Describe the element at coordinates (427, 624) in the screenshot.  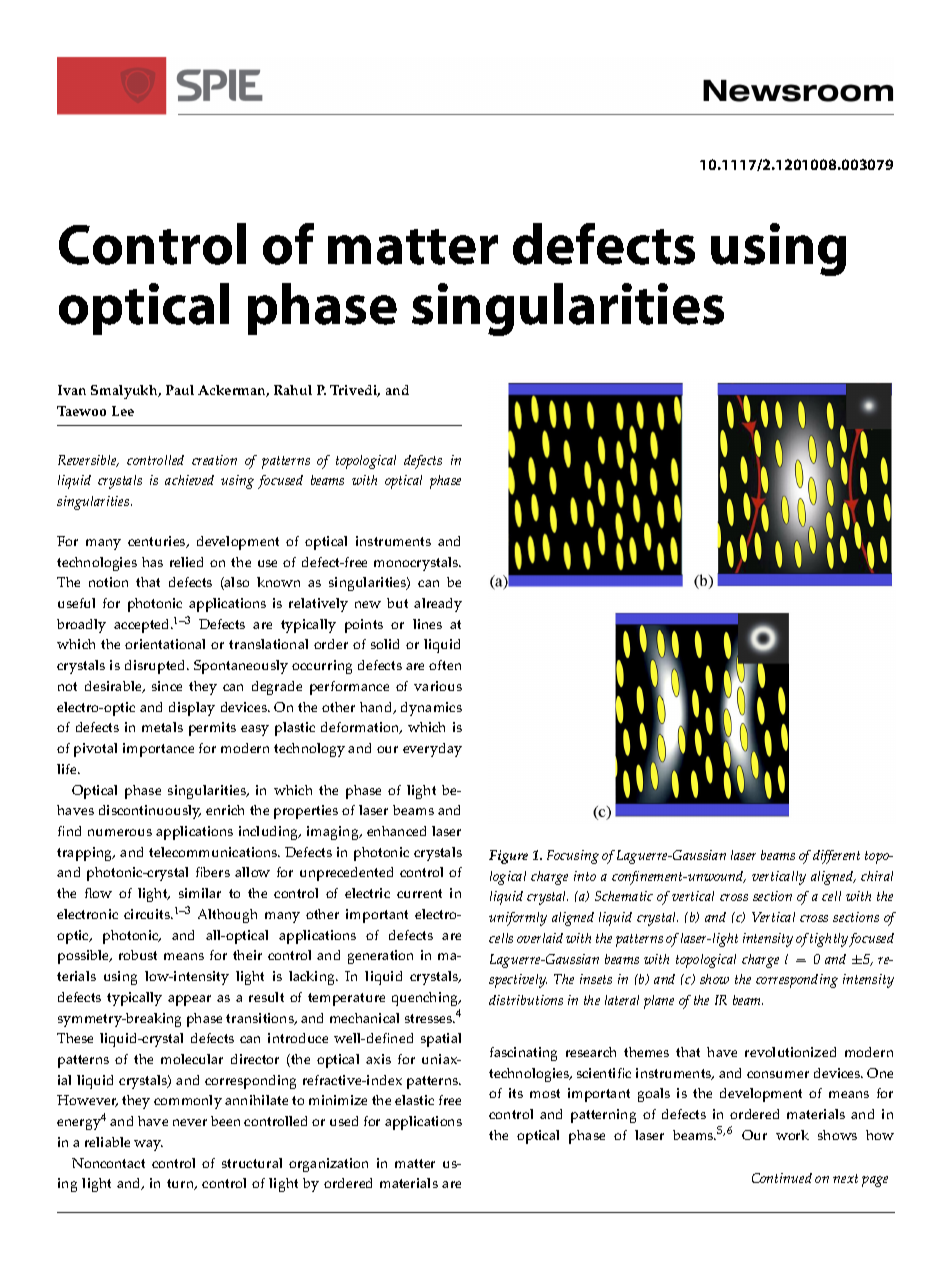
I see `lines` at that location.
